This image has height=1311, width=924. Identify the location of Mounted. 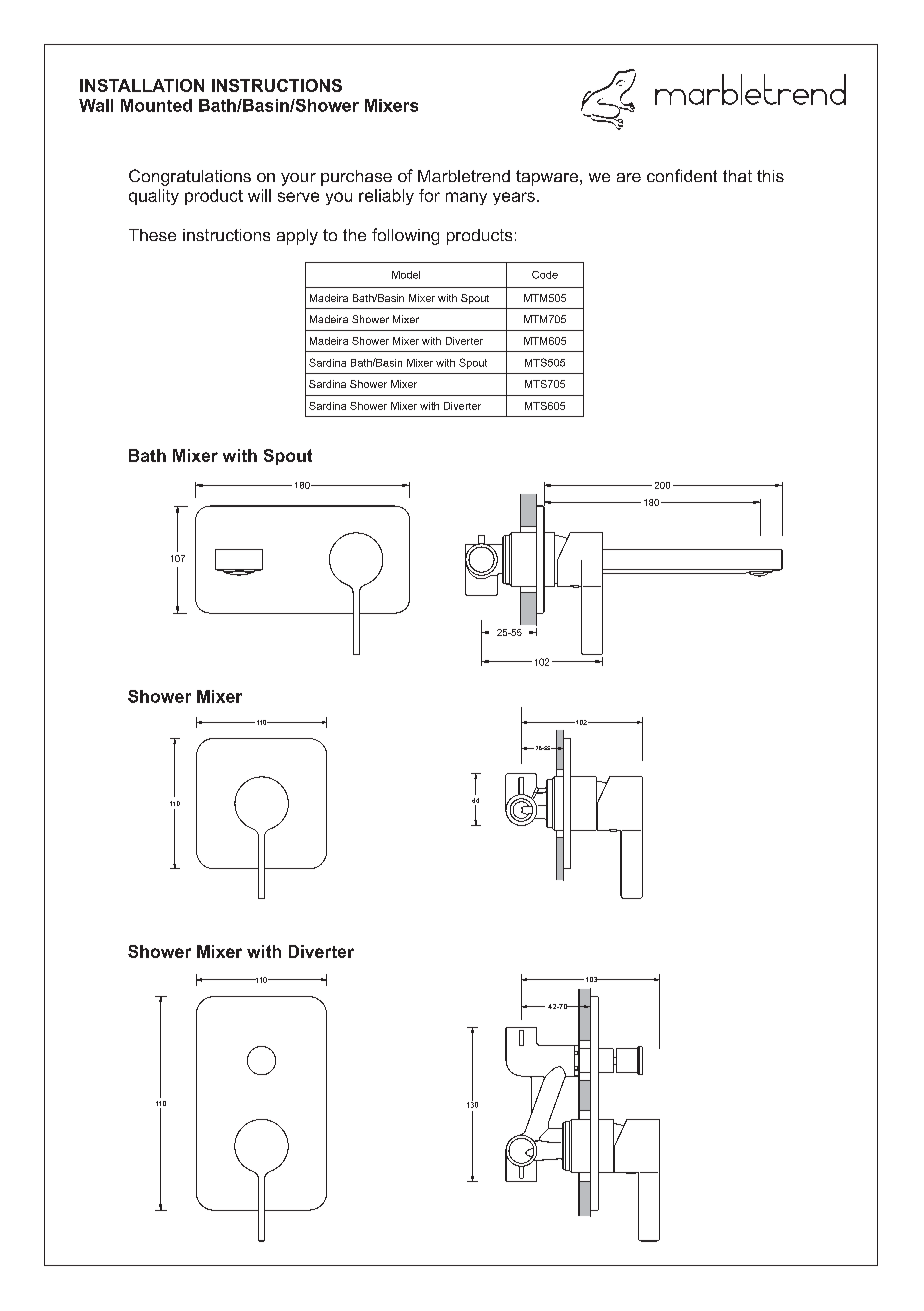
(156, 105).
